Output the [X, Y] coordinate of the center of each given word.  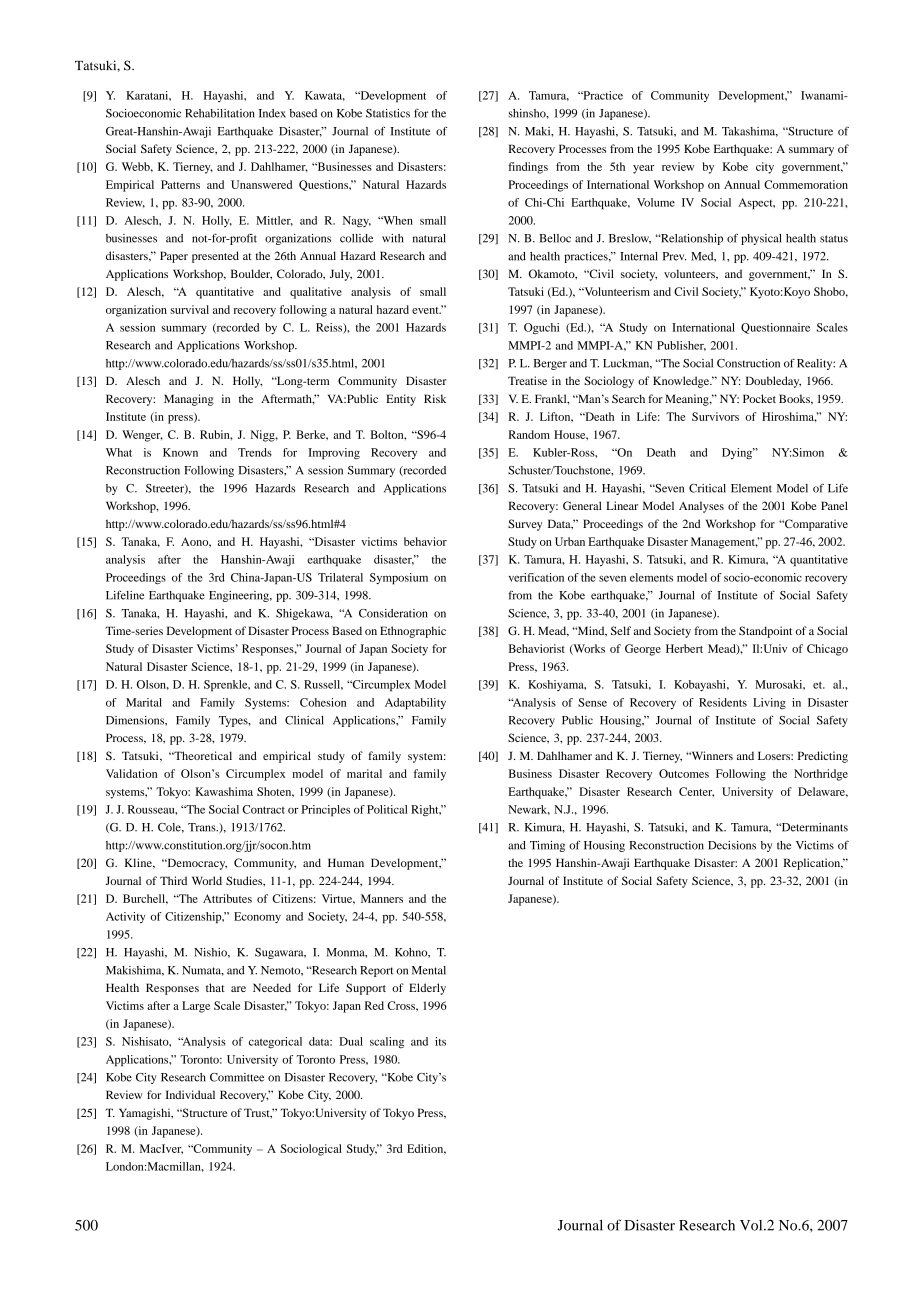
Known [180, 452]
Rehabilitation [220, 113]
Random [529, 434]
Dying [738, 453]
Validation [131, 773]
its [440, 1041]
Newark [529, 810]
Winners [711, 755]
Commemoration [806, 184]
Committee [237, 1077]
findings [528, 168]
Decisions [732, 845]
